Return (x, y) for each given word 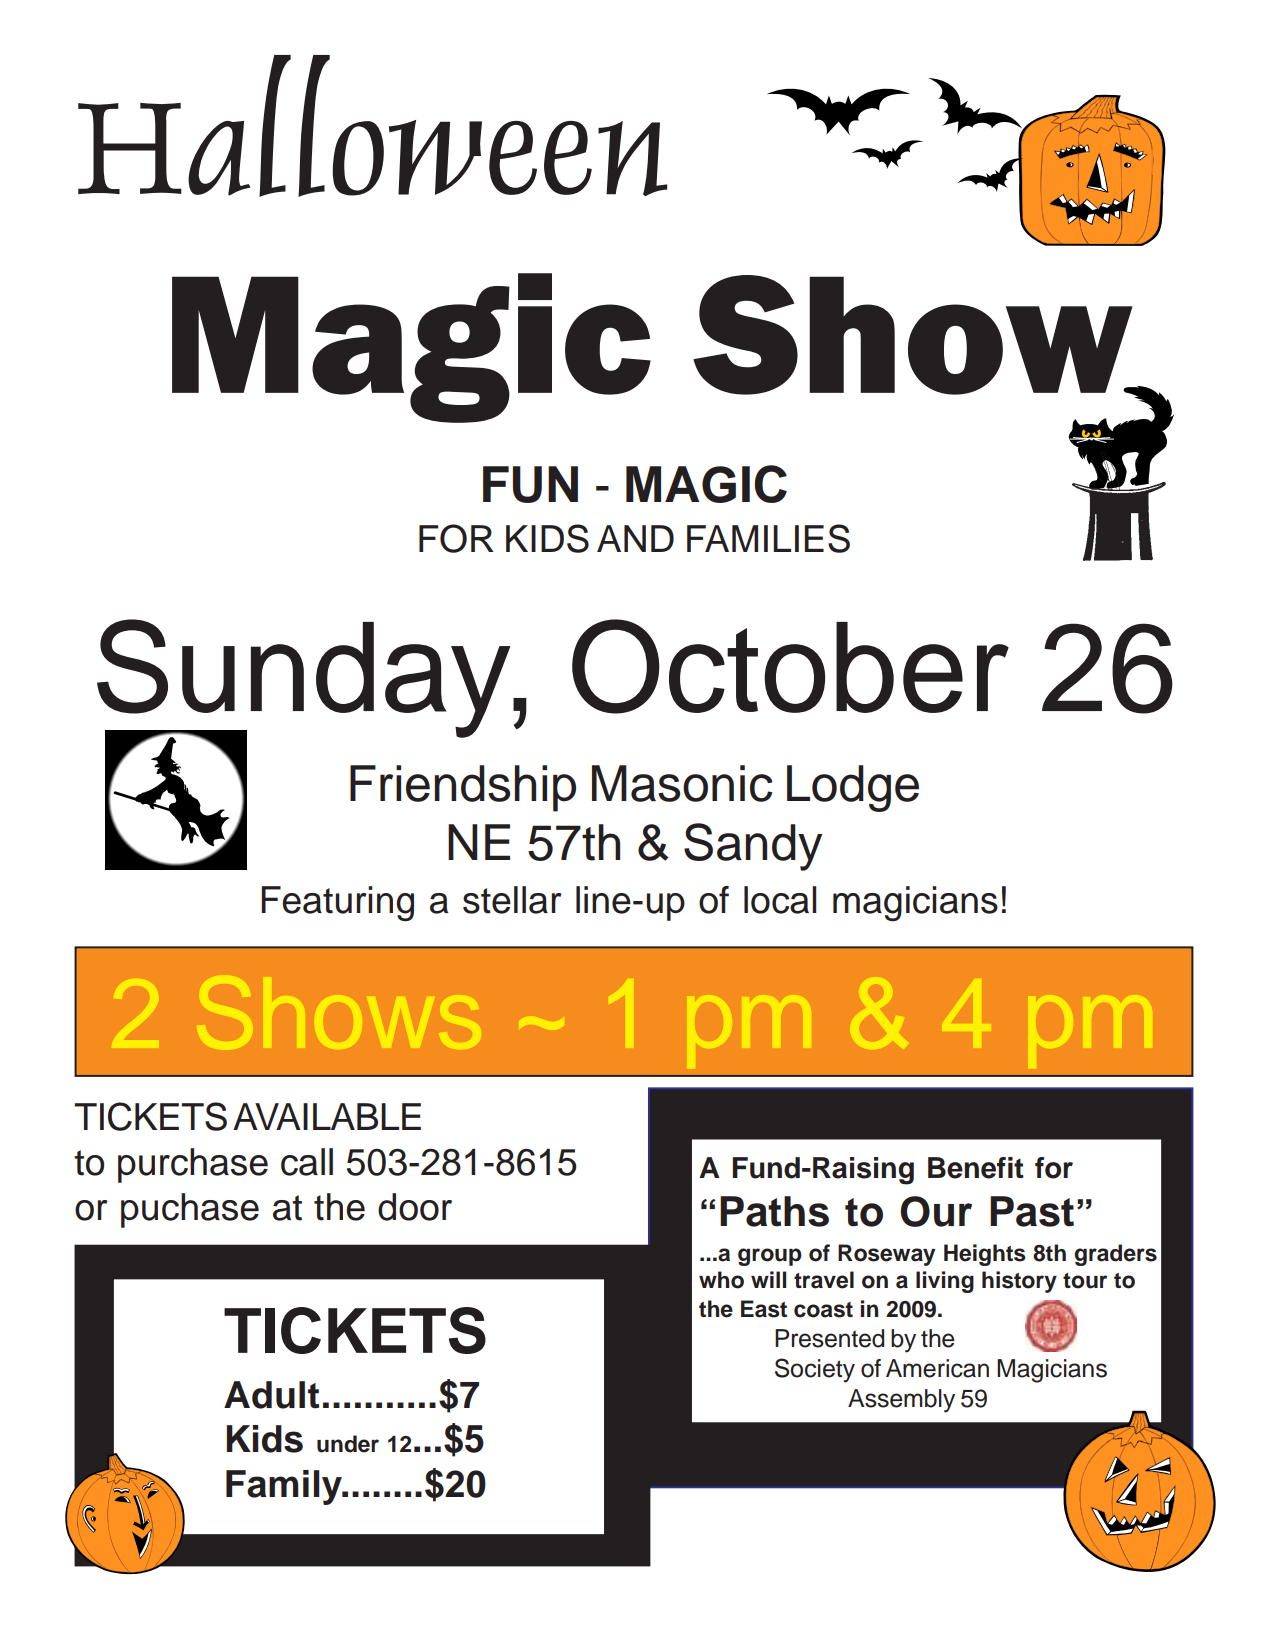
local (780, 900)
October (790, 666)
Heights (985, 1255)
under (348, 1444)
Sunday (304, 679)
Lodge (853, 788)
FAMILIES (768, 538)
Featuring (337, 904)
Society (815, 1370)
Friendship (463, 788)
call (307, 1162)
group (770, 1257)
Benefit (976, 1168)
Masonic (682, 783)
